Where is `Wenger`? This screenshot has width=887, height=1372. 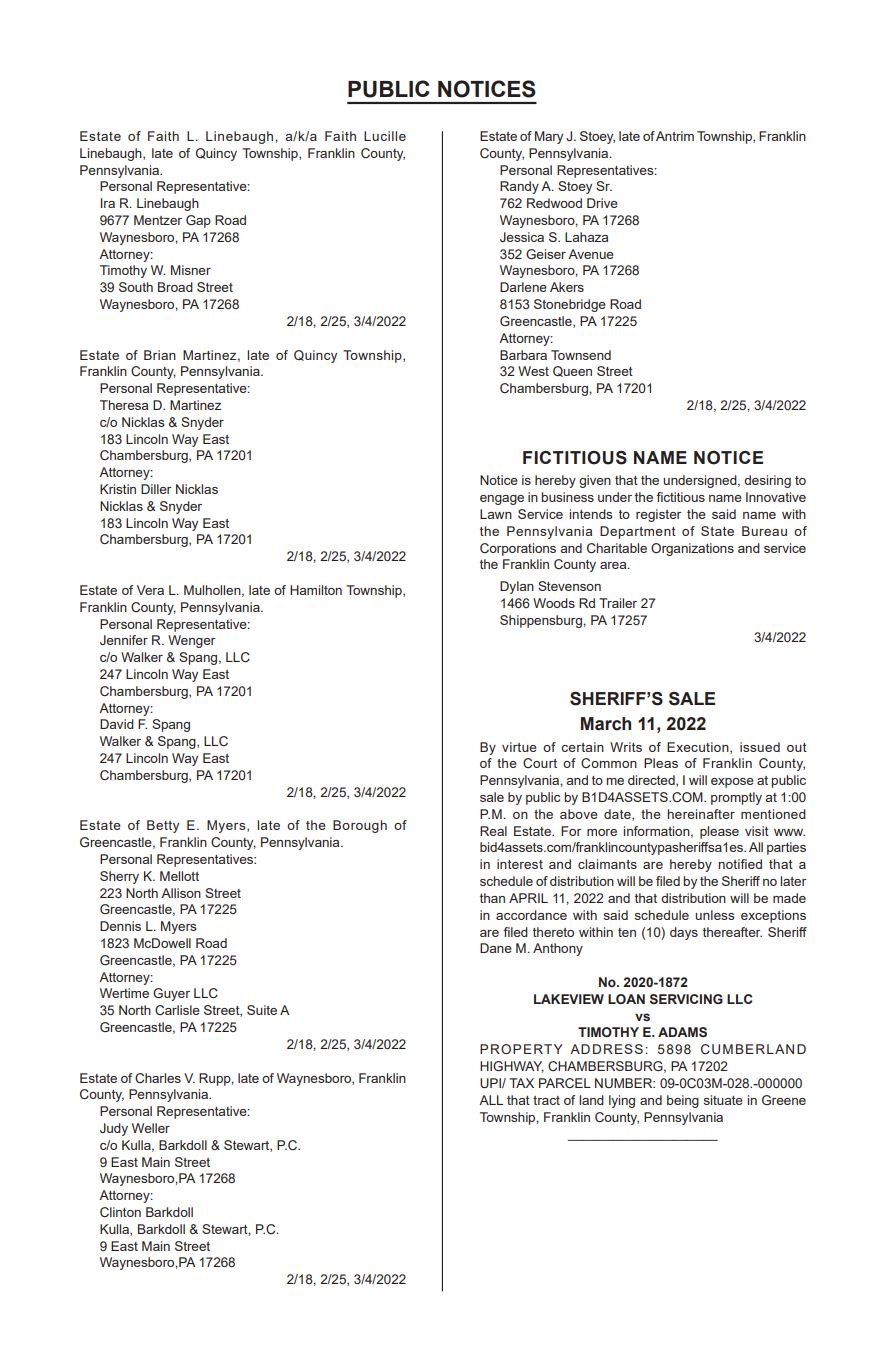 Wenger is located at coordinates (192, 641).
